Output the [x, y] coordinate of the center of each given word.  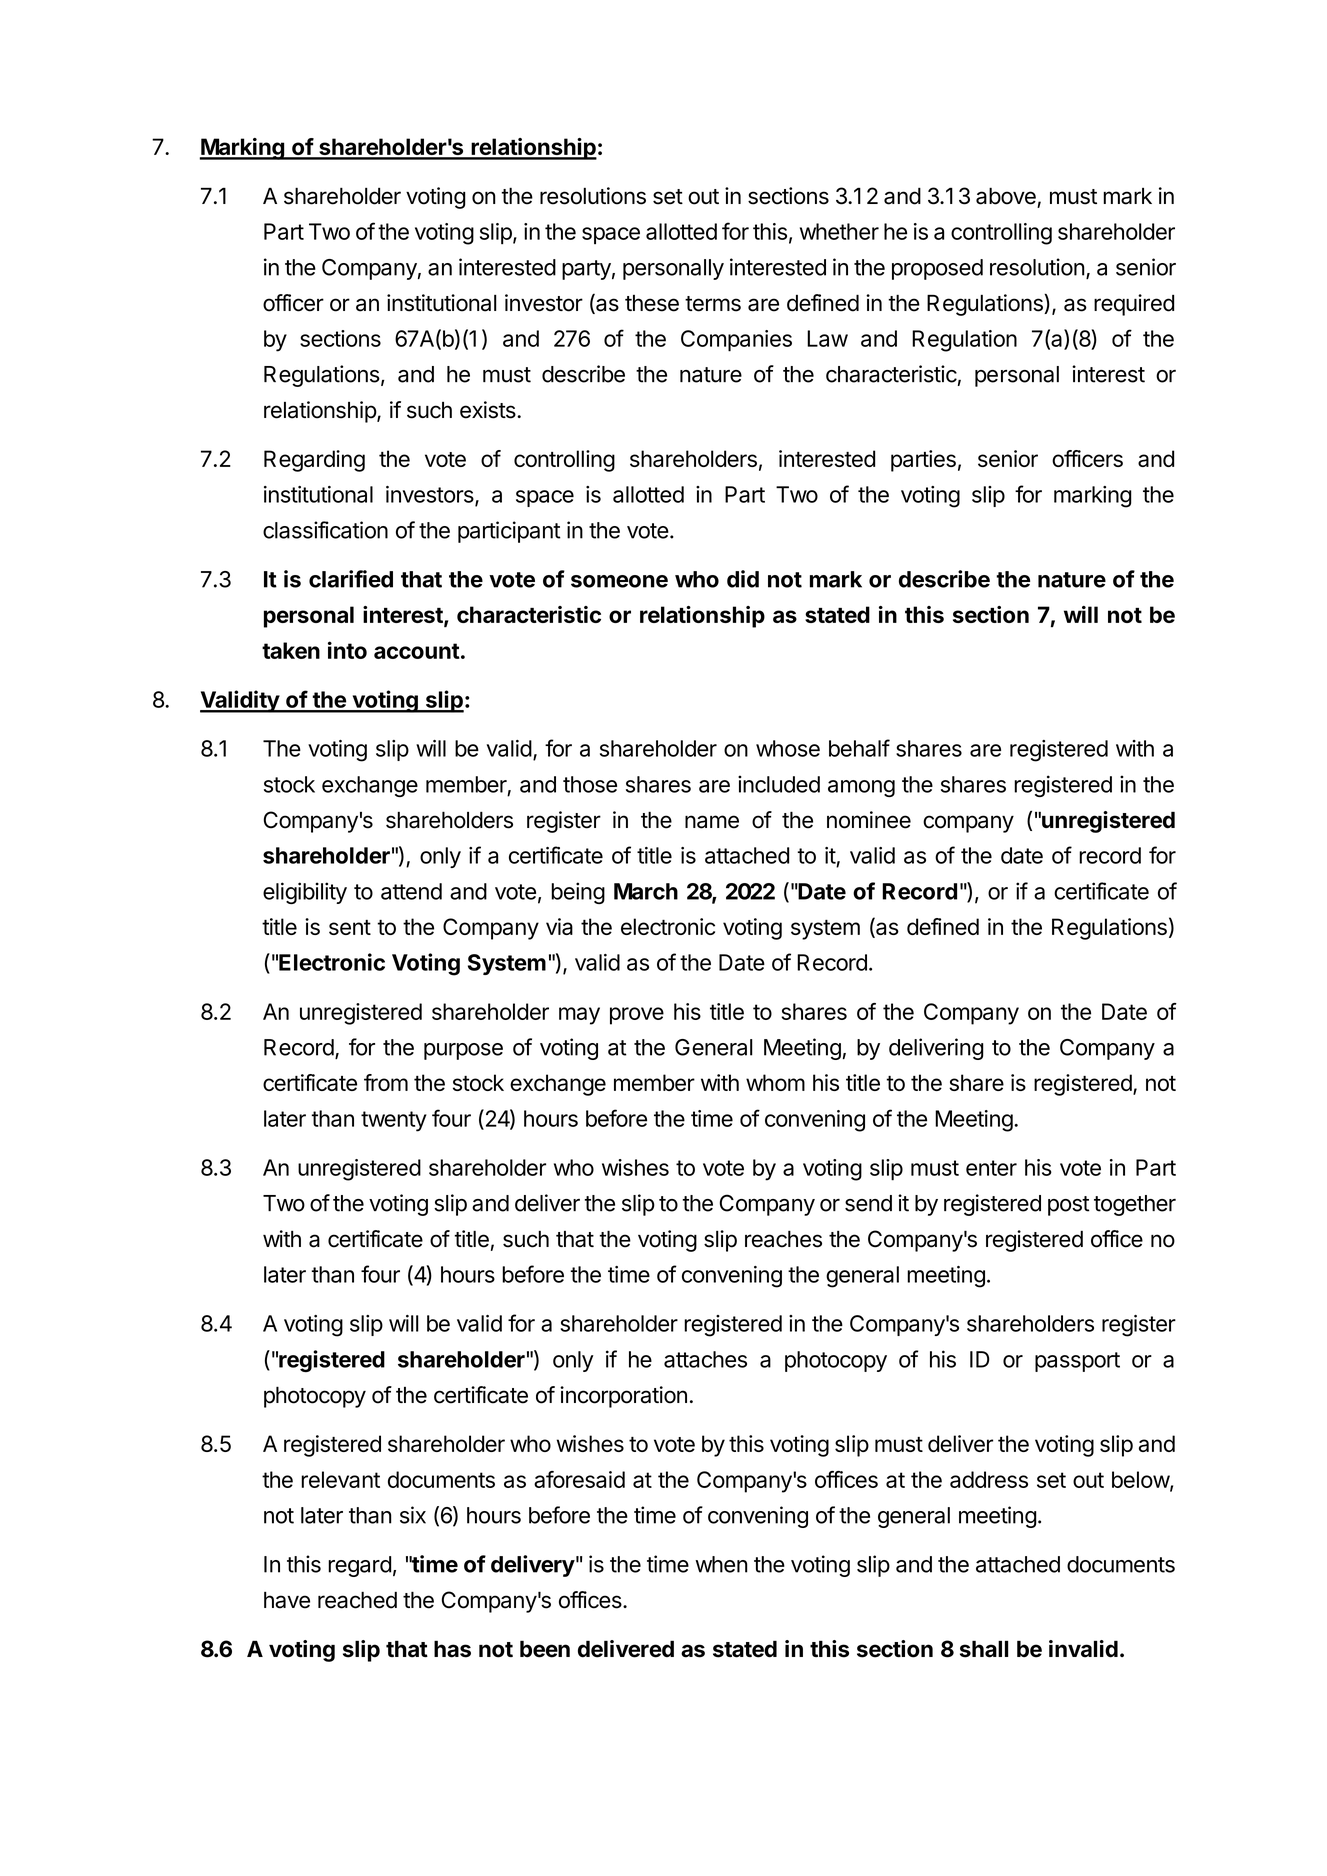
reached [357, 1600]
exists [489, 410]
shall [984, 1649]
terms [713, 304]
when [721, 1564]
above [1006, 196]
